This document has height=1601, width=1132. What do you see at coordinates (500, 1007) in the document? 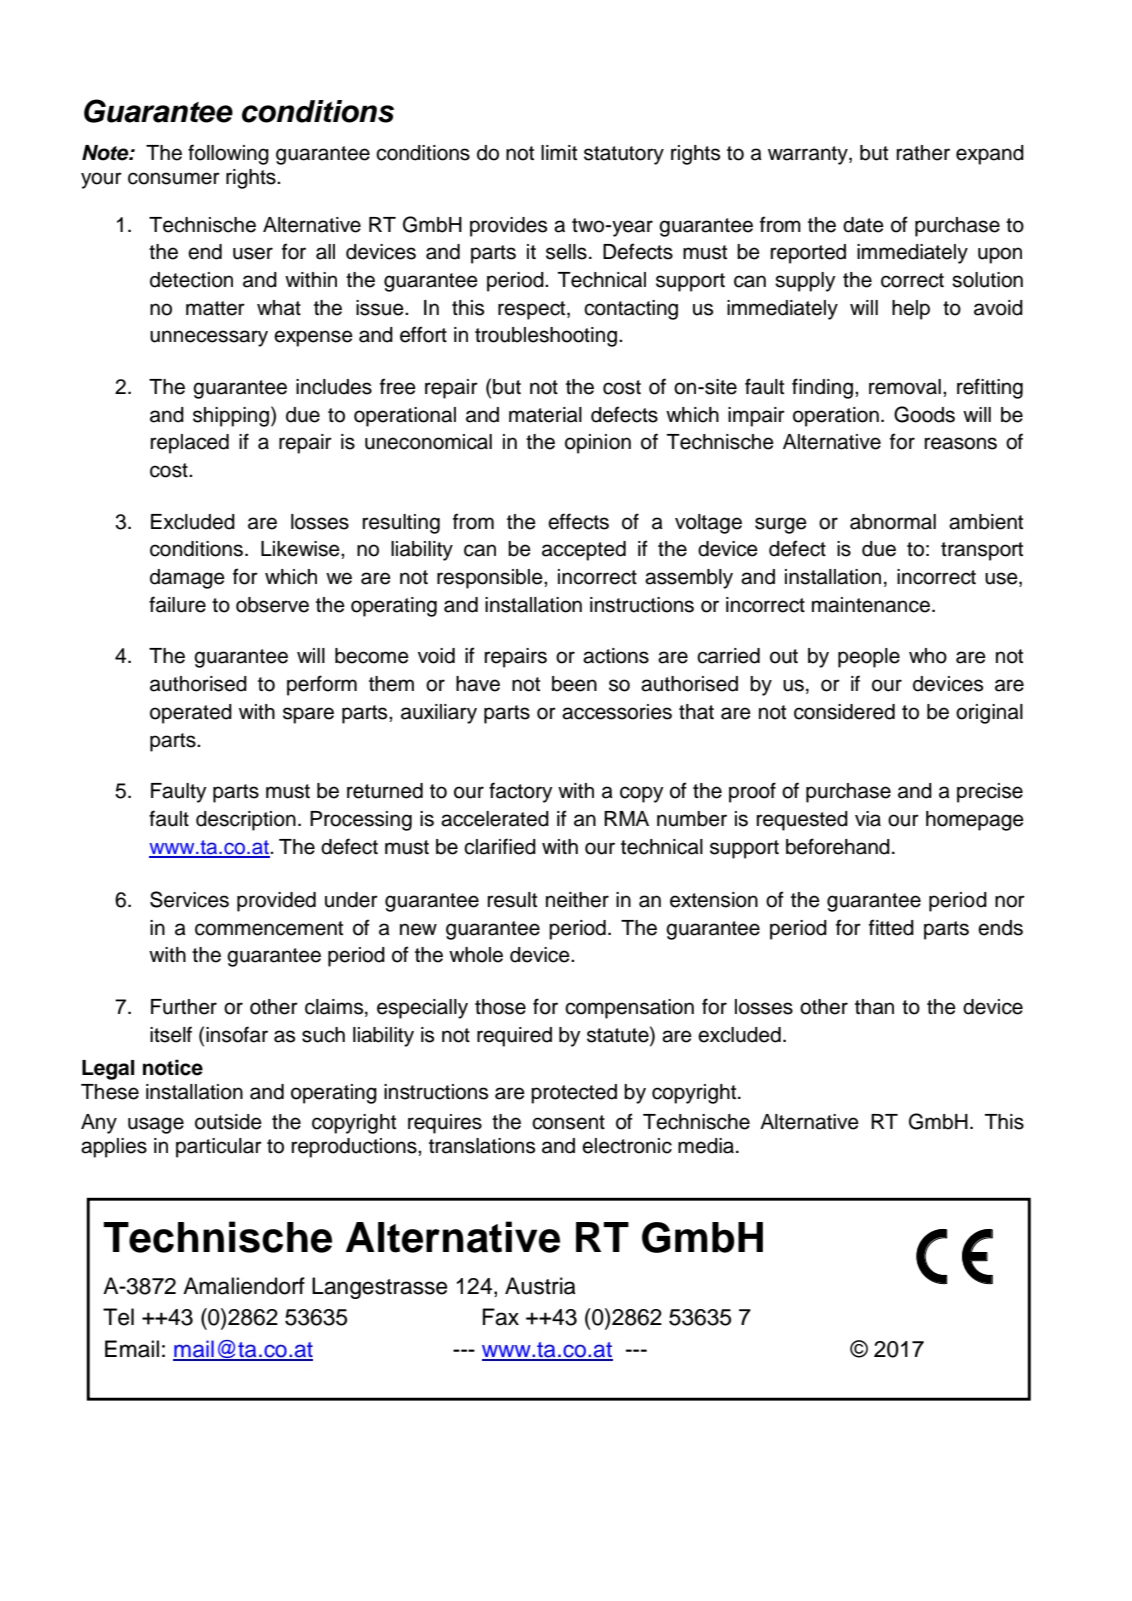
I see `those` at bounding box center [500, 1007].
